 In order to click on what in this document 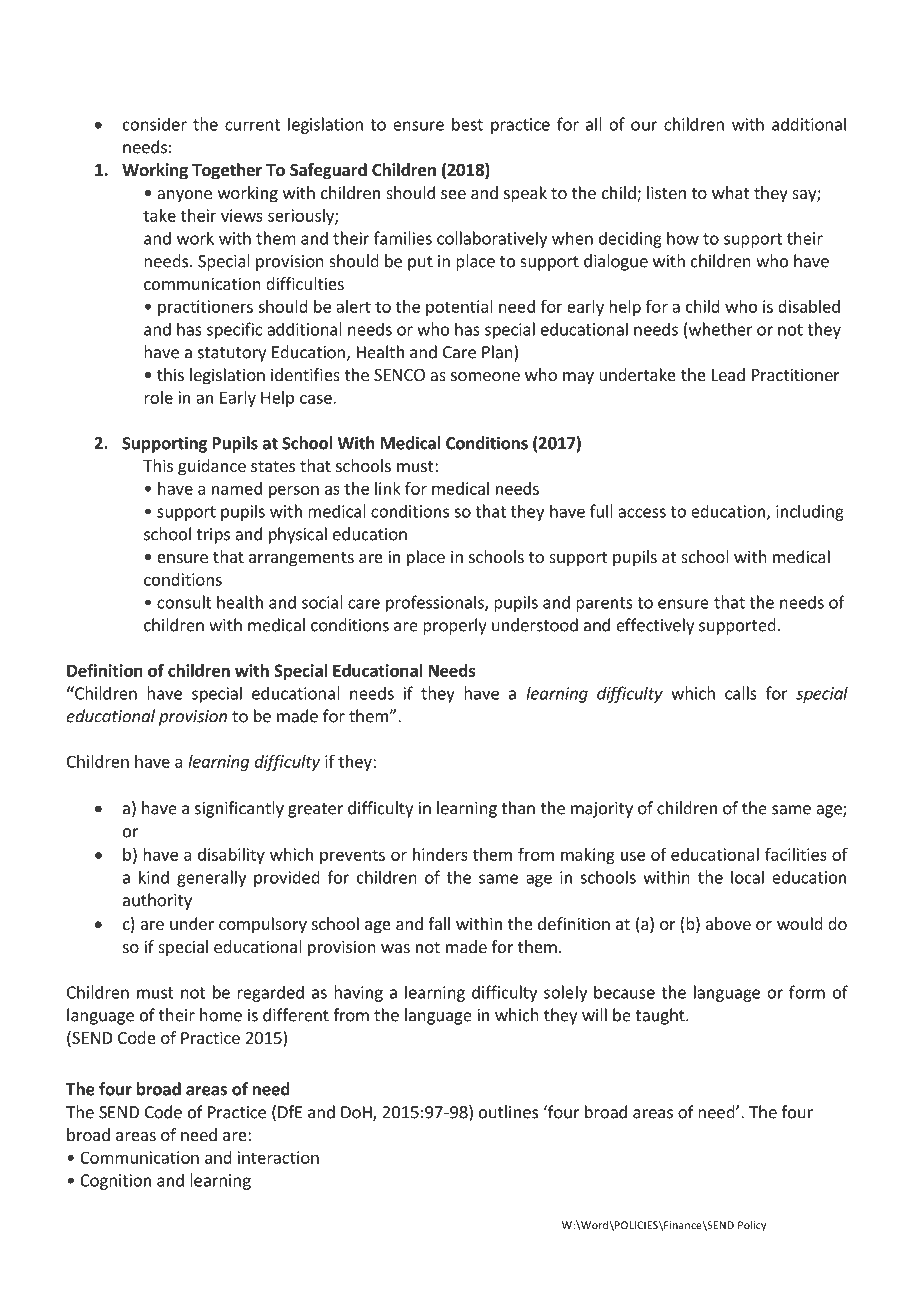, I will do `click(730, 192)`.
